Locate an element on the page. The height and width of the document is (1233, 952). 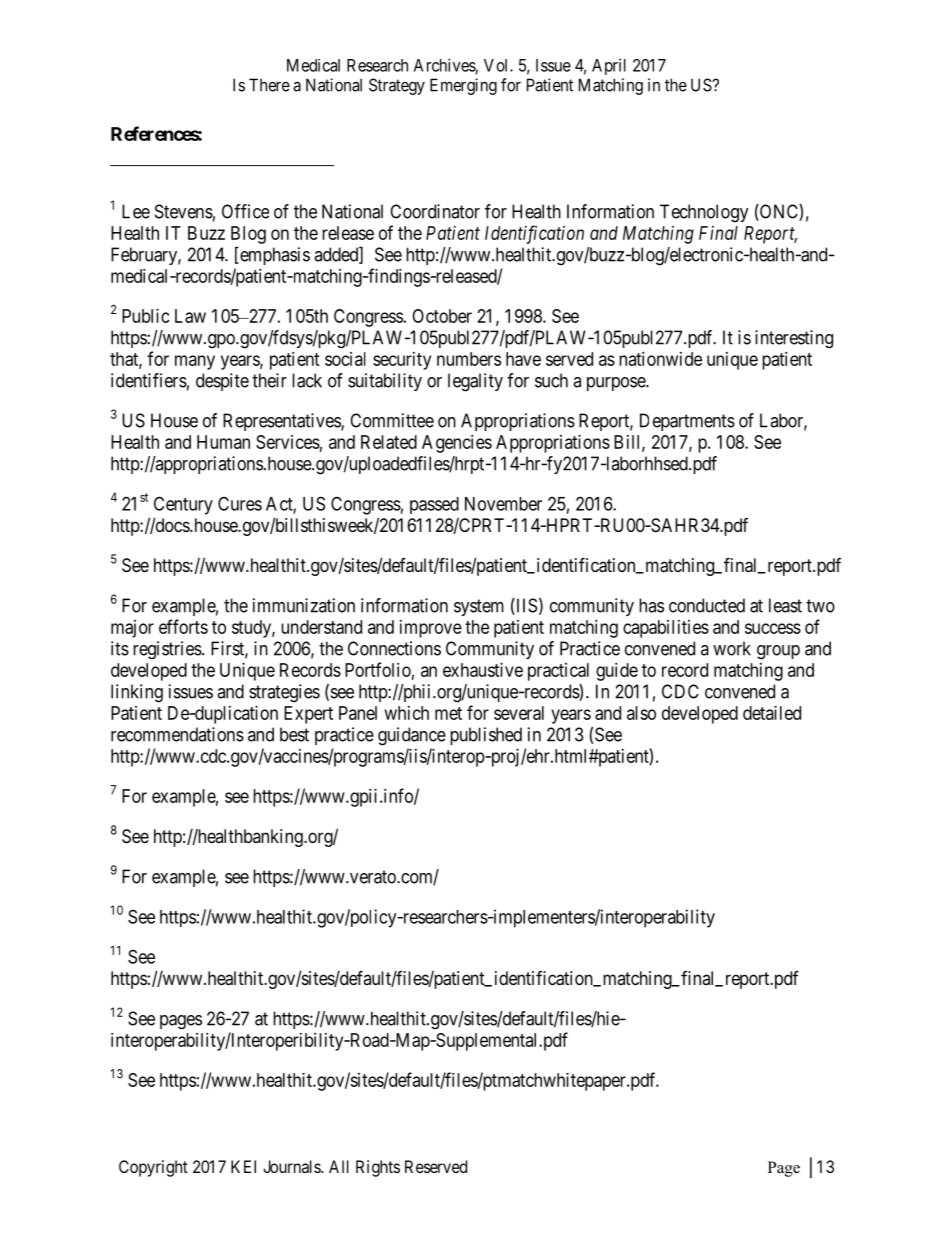
numbers is located at coordinates (469, 359).
